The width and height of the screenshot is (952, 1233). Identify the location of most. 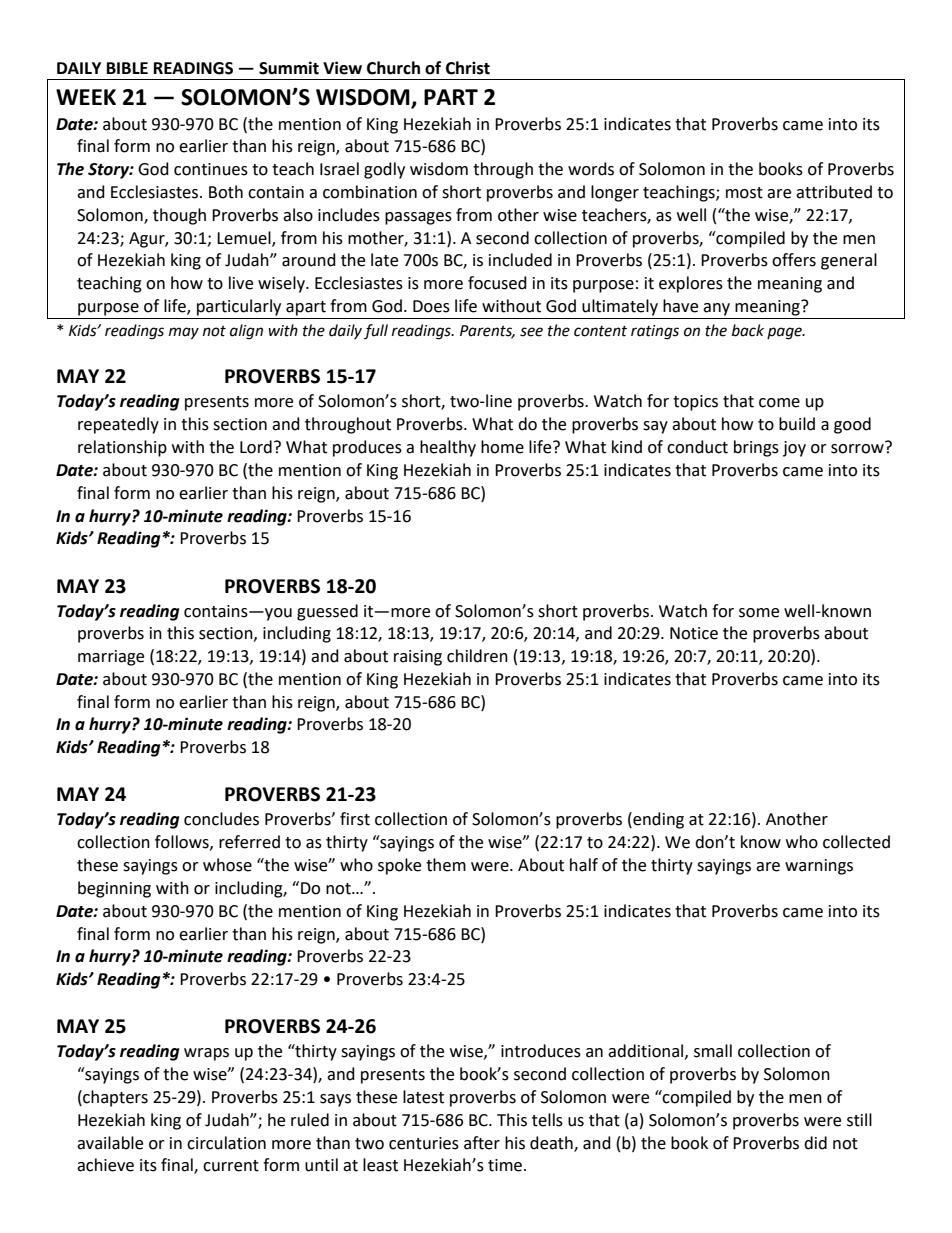
(744, 193).
